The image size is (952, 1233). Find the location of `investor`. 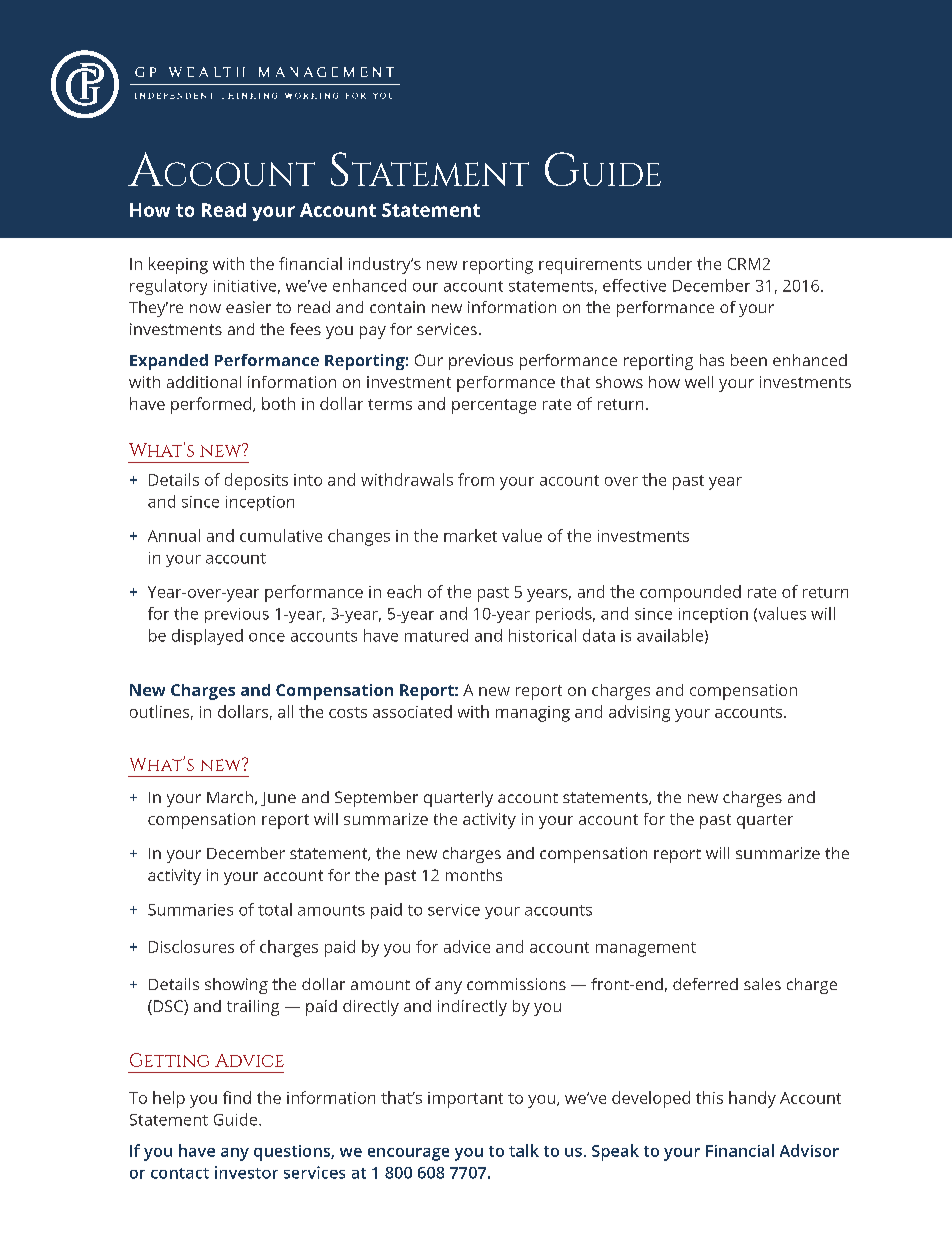

investor is located at coordinates (246, 1172).
